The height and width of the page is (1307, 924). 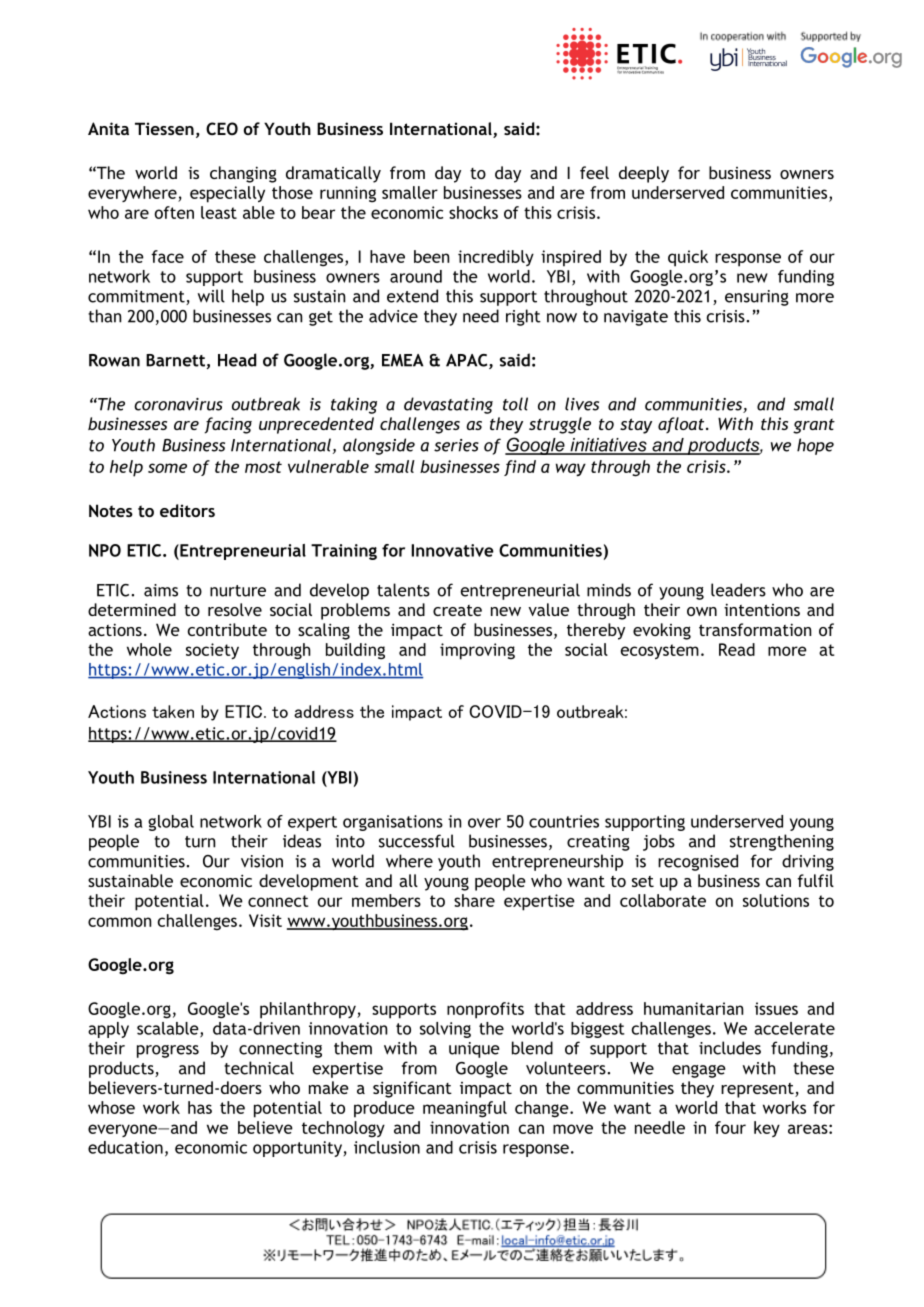 What do you see at coordinates (200, 1107) in the page?
I see `has` at bounding box center [200, 1107].
